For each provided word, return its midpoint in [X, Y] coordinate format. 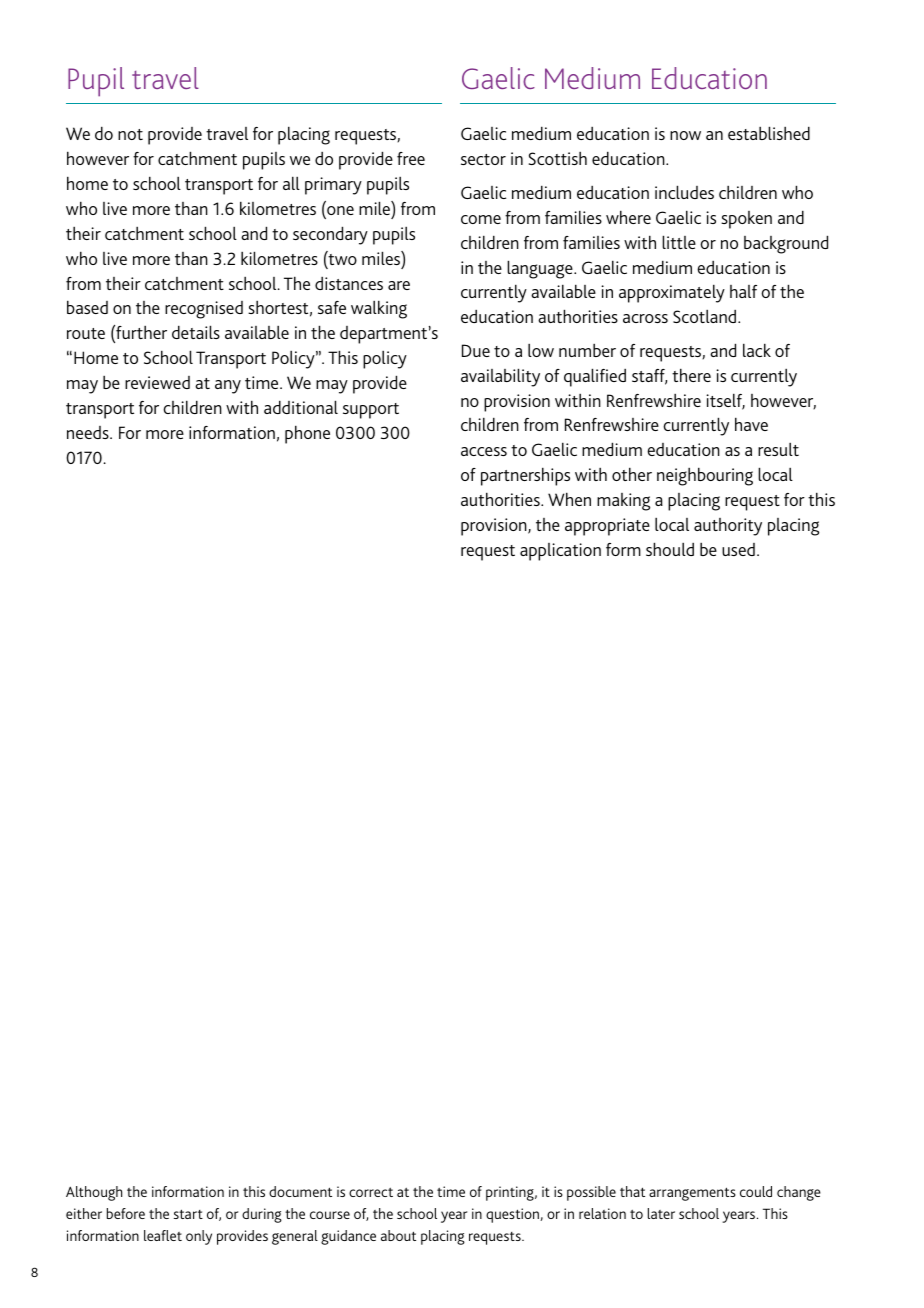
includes [684, 192]
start [188, 1214]
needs [89, 432]
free [411, 158]
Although [94, 1193]
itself [725, 401]
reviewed [157, 382]
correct [371, 1192]
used [738, 549]
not [130, 134]
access [484, 451]
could [756, 1191]
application [560, 552]
